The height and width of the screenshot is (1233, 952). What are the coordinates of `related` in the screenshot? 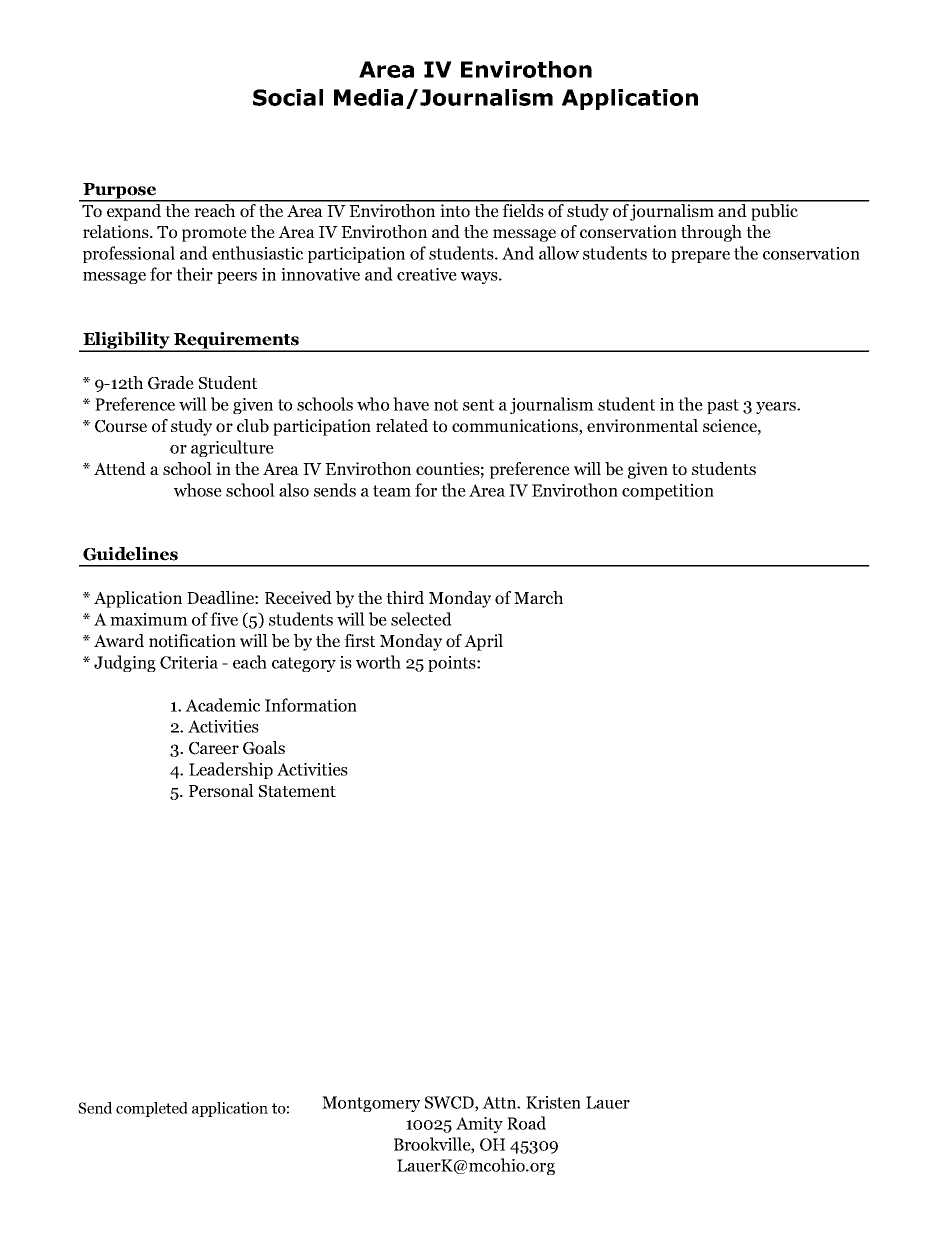 It's located at (402, 425).
